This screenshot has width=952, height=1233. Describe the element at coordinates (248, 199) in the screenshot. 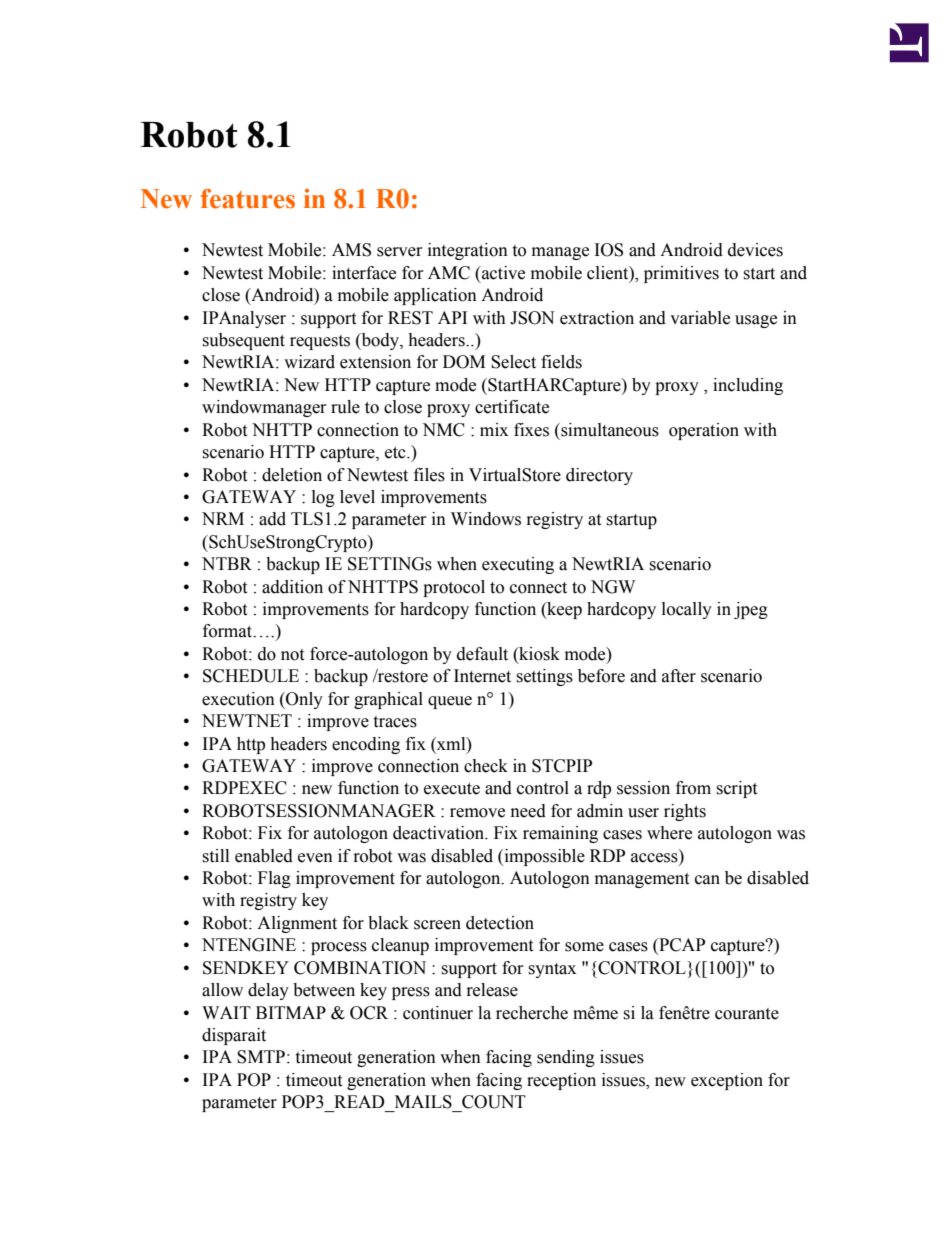

I see `features` at that location.
